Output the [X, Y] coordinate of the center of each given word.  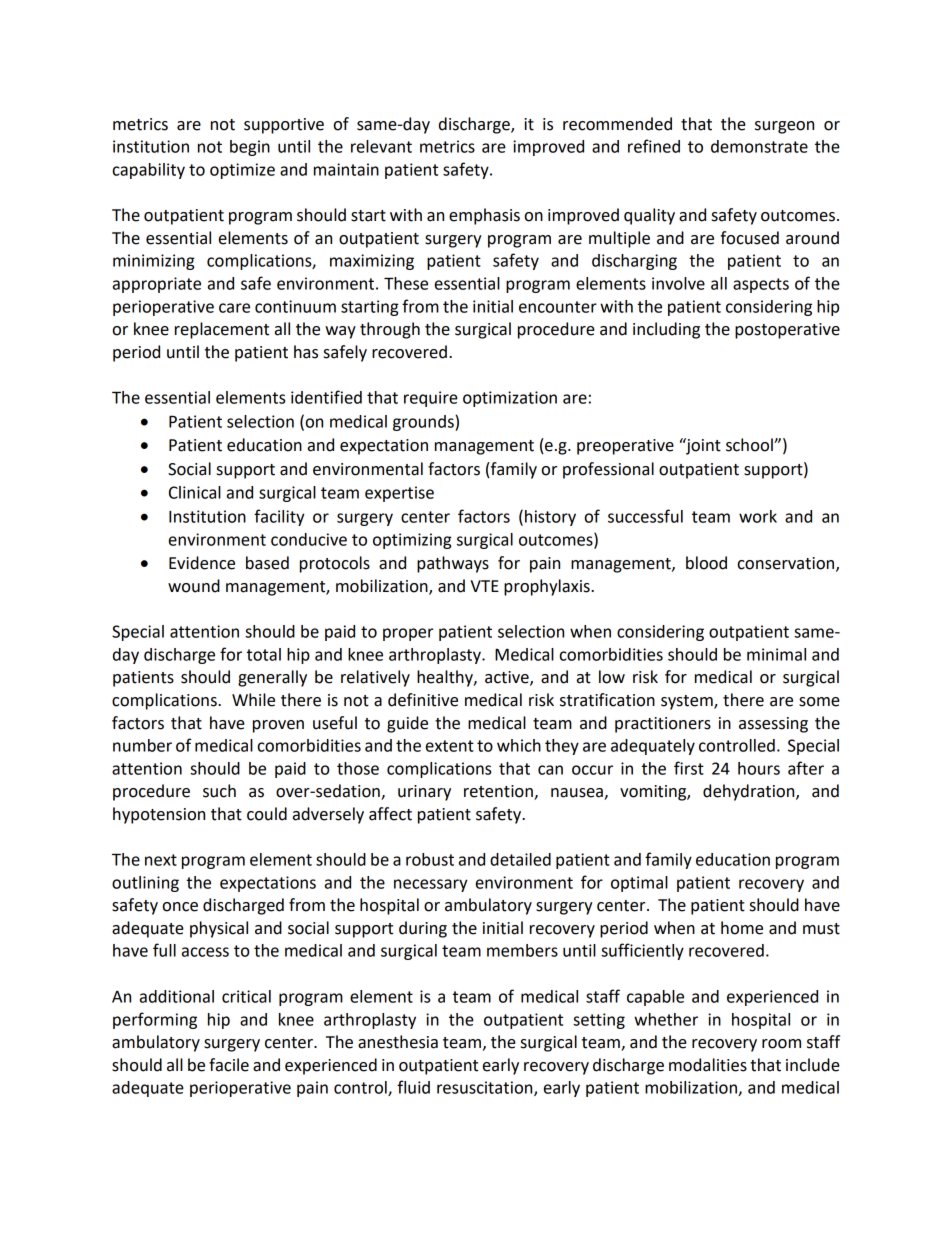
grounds [424, 423]
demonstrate [759, 146]
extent [450, 746]
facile [229, 1065]
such [219, 791]
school [750, 445]
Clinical [195, 492]
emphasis [484, 216]
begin [250, 148]
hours [759, 768]
